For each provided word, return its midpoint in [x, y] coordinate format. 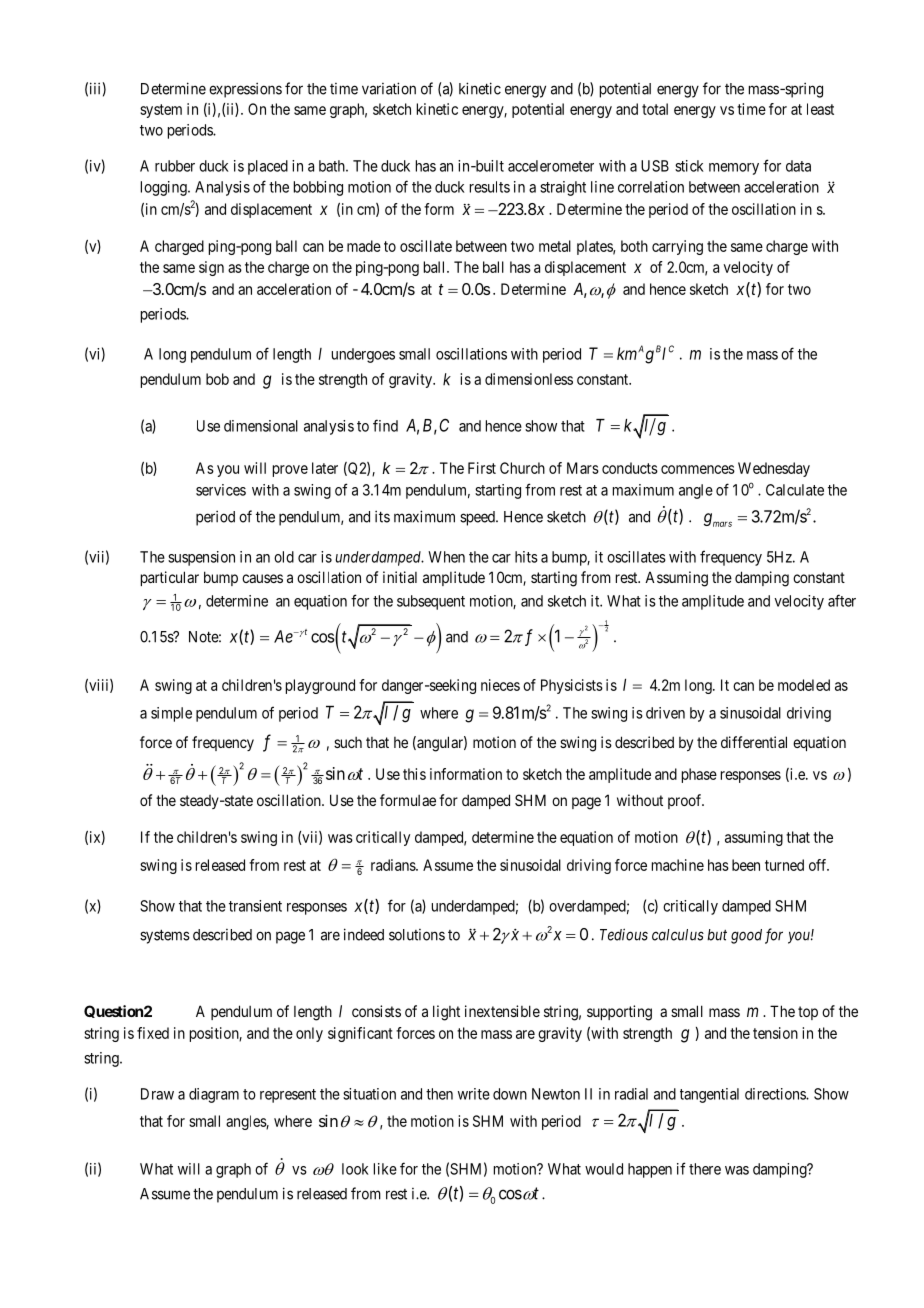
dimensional [261, 426]
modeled [804, 685]
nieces [500, 685]
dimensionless [529, 379]
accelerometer [551, 166]
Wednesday [774, 469]
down [510, 1094]
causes [262, 578]
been [746, 865]
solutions [417, 935]
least [820, 109]
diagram [214, 1095]
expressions [245, 90]
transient [255, 906]
